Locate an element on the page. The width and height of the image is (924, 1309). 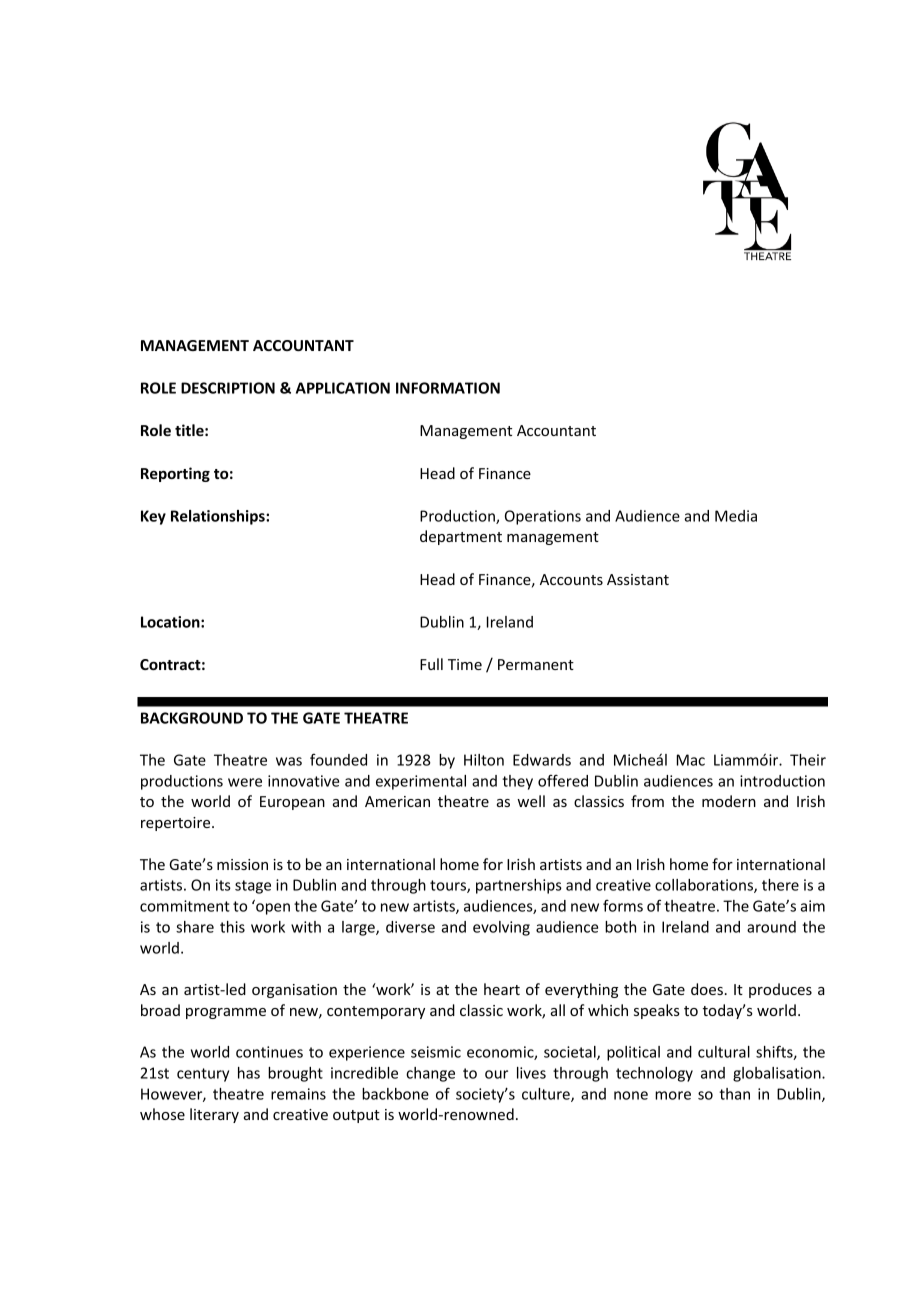
Media is located at coordinates (736, 516).
